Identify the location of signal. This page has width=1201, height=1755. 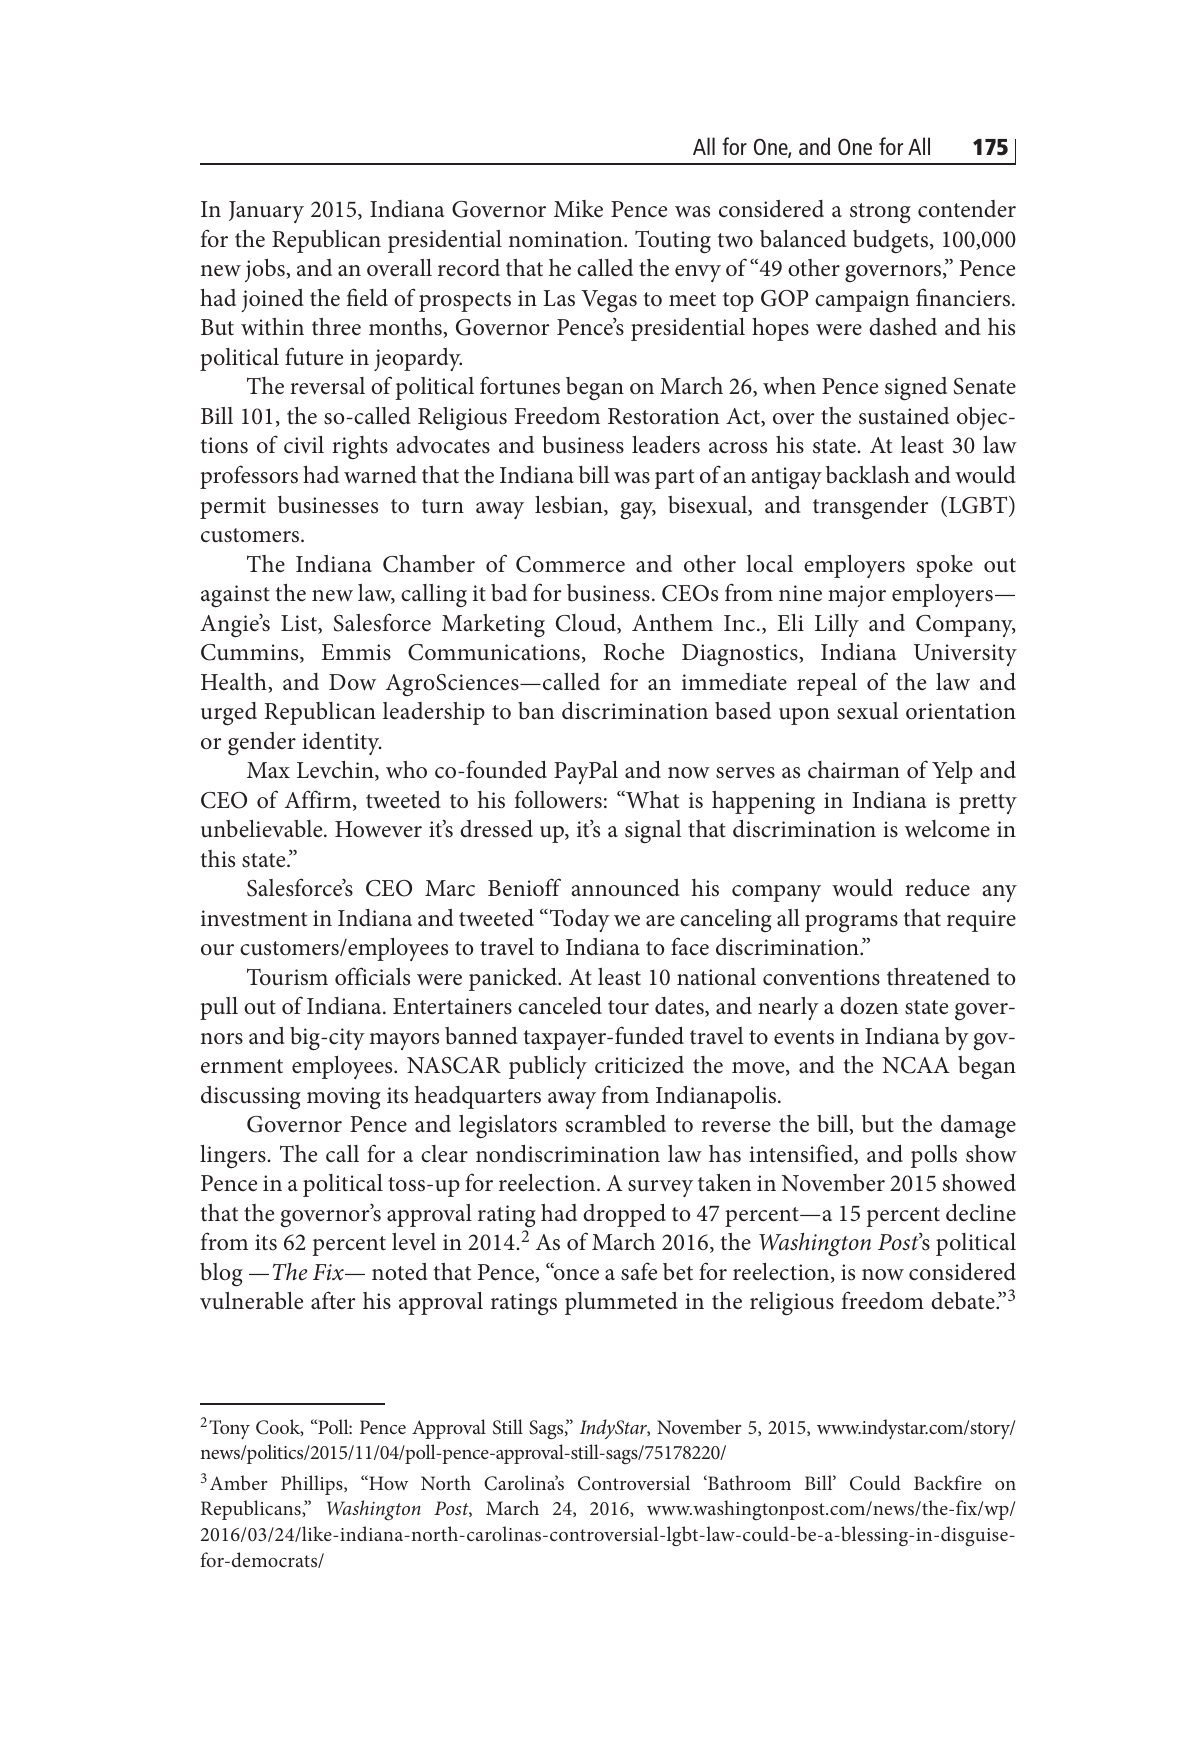
(653, 832).
